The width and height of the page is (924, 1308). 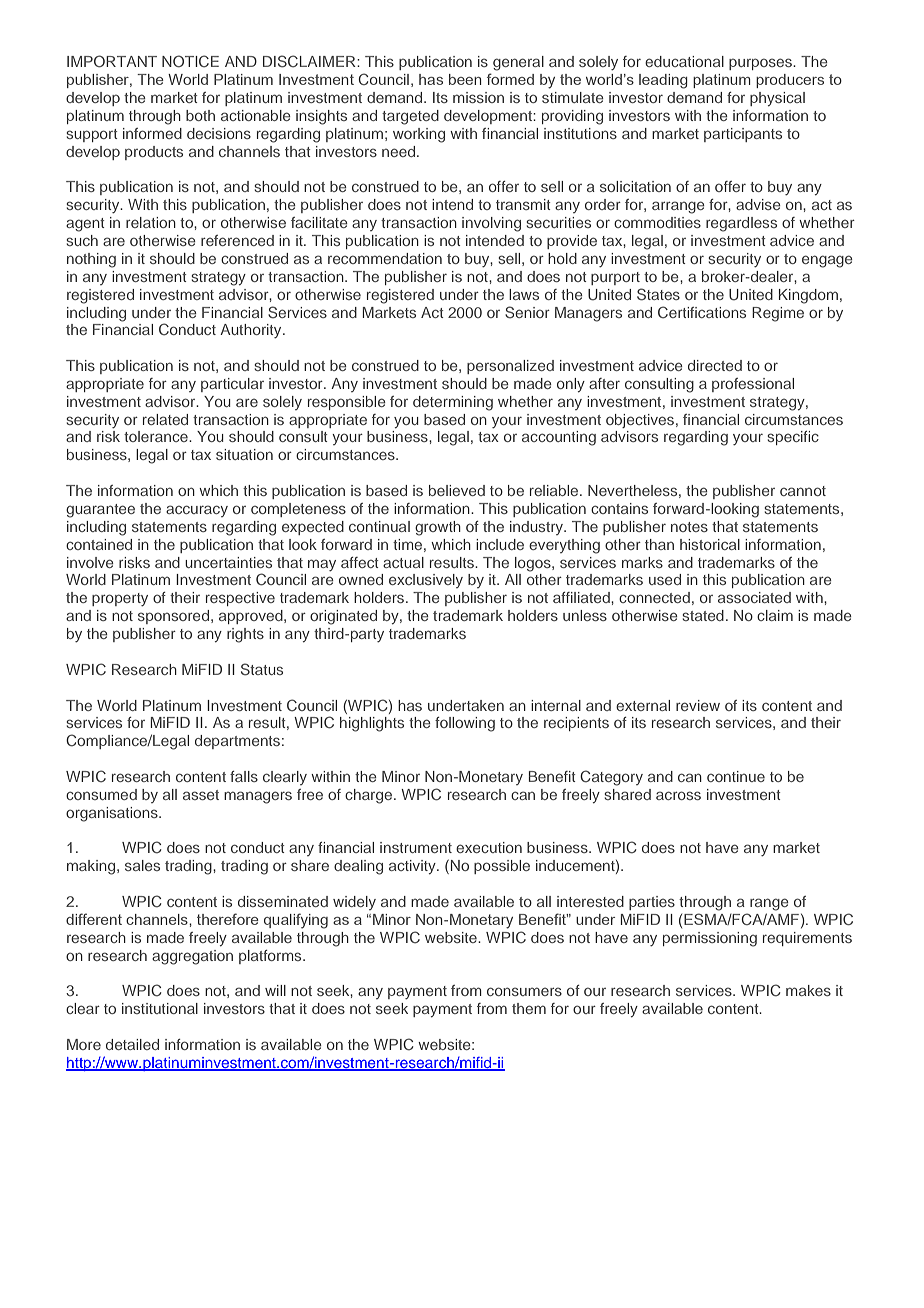 I want to click on growth, so click(x=438, y=528).
